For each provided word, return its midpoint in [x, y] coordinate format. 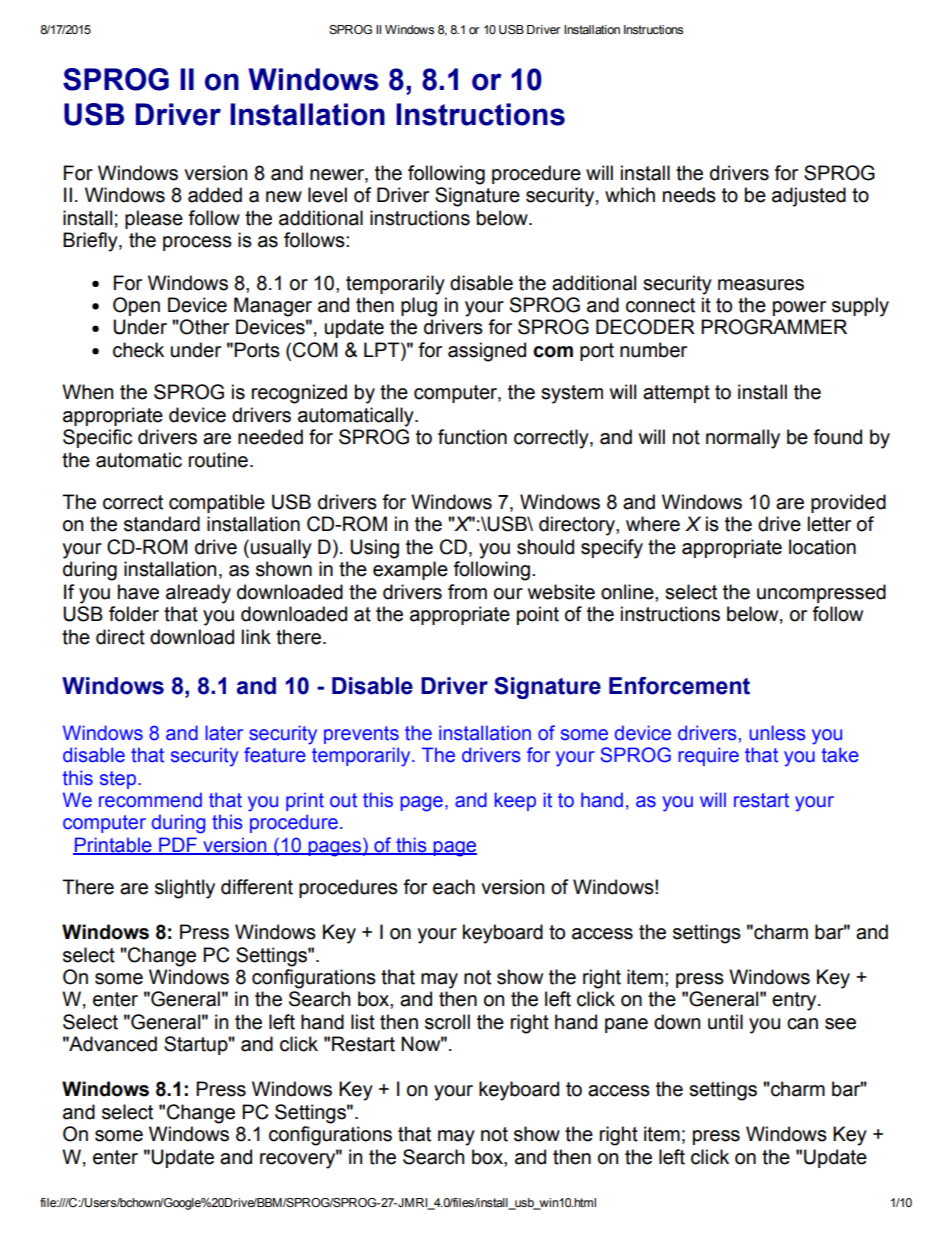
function [472, 437]
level [327, 195]
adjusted [809, 197]
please [154, 219]
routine [218, 460]
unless [778, 733]
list [363, 1022]
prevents [361, 735]
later [224, 733]
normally [743, 439]
